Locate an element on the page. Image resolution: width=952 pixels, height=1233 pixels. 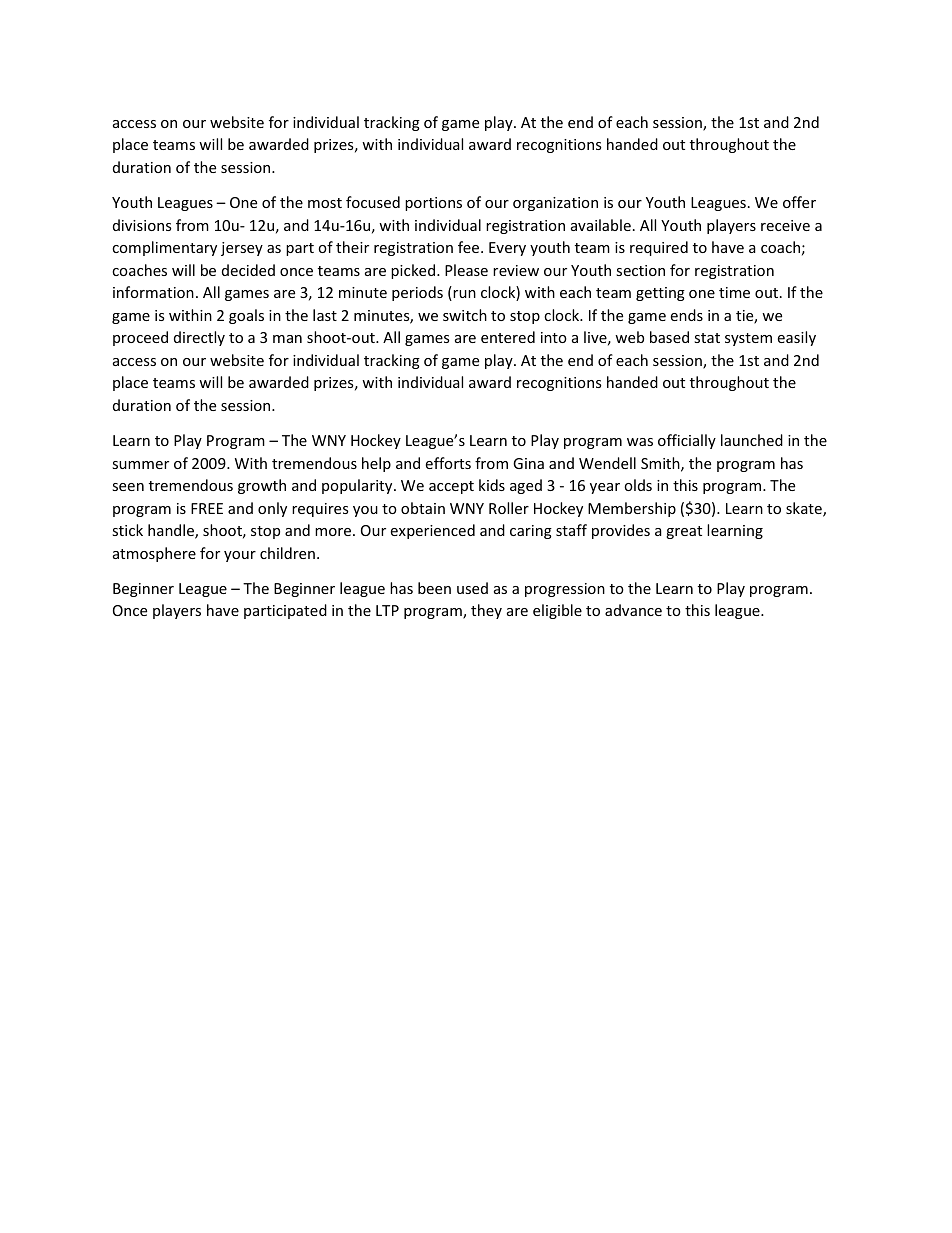
goals is located at coordinates (246, 316).
